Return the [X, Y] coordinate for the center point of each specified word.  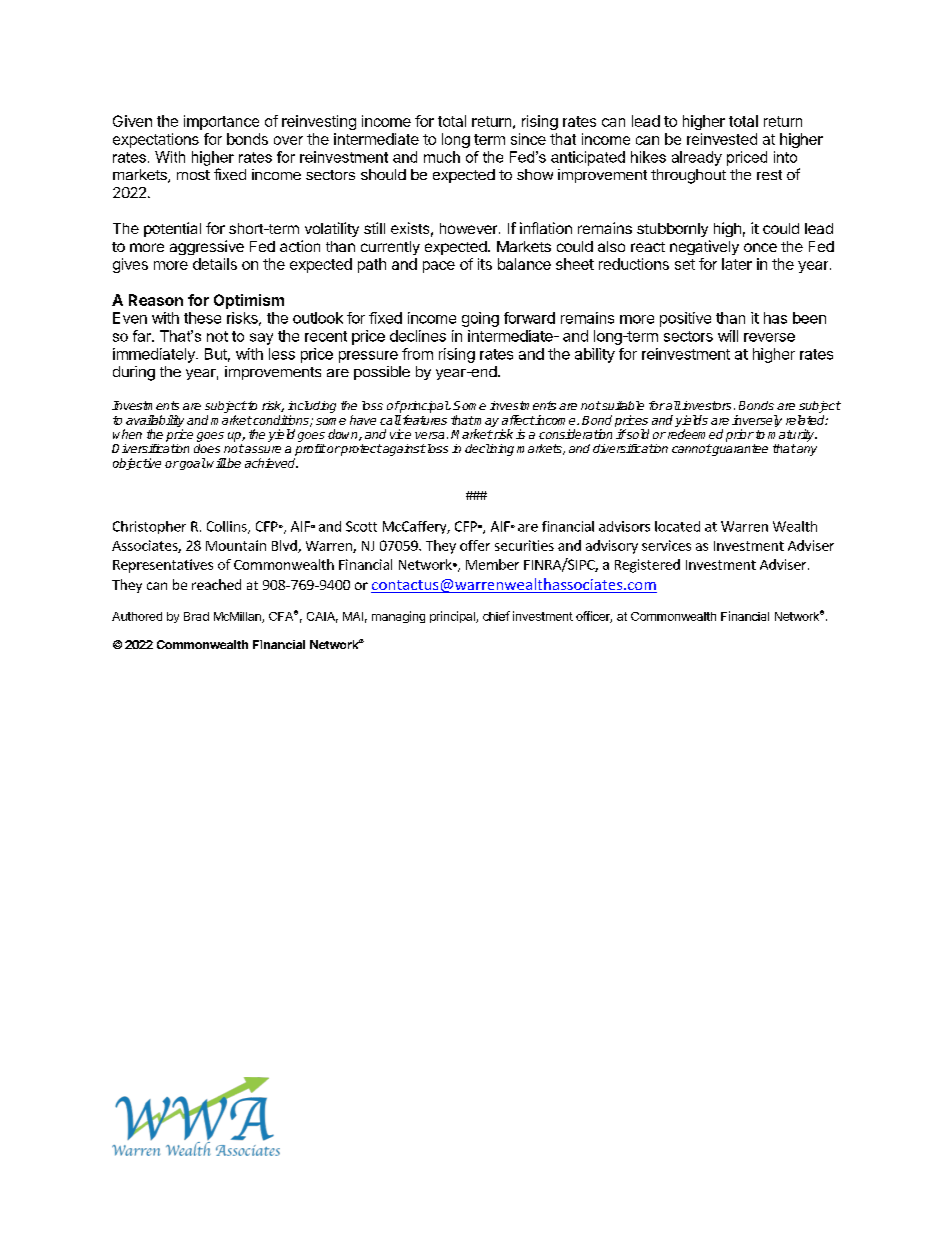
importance [221, 122]
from [417, 354]
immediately [155, 355]
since [528, 139]
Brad [196, 616]
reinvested [722, 139]
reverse [769, 337]
